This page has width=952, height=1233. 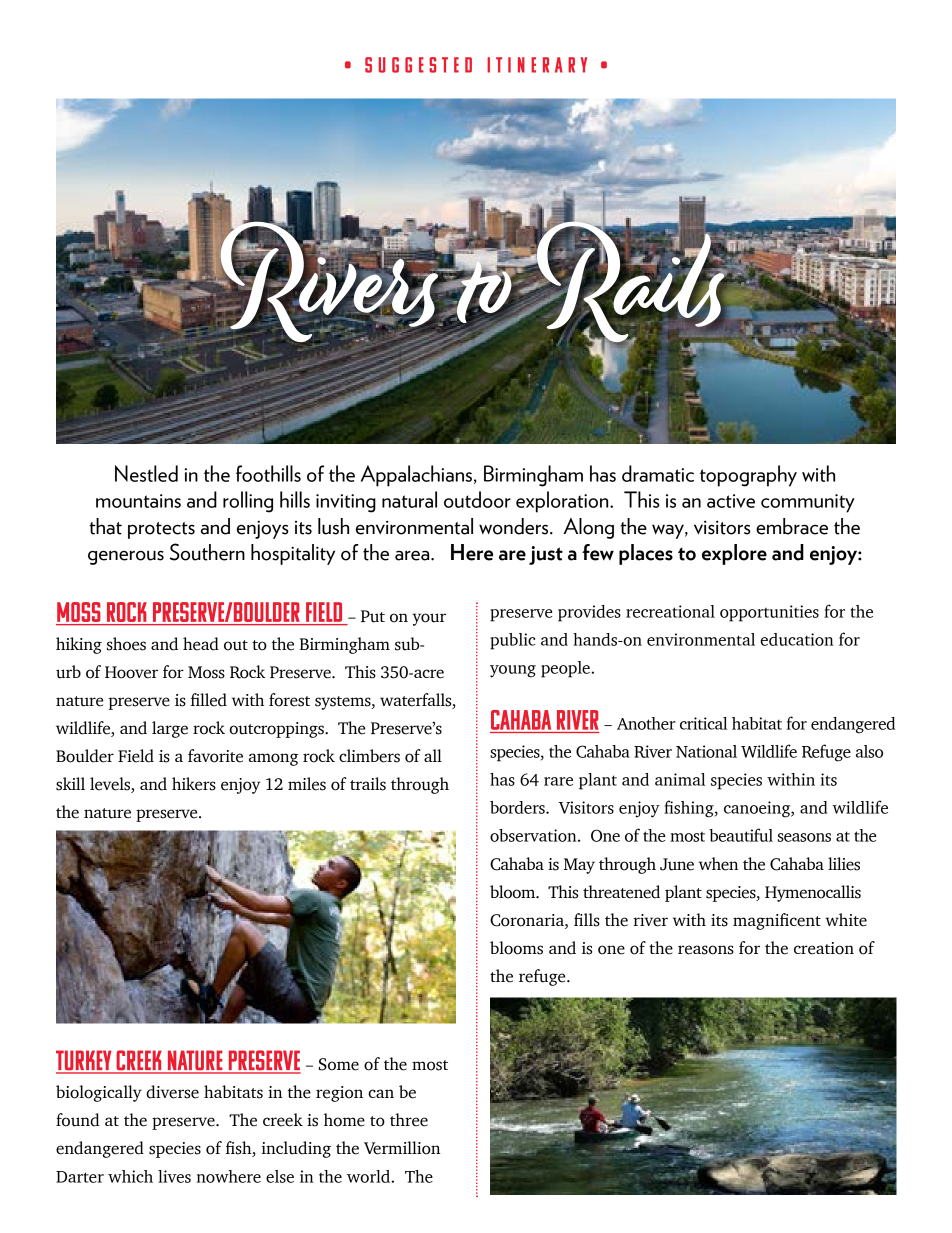 What do you see at coordinates (658, 473) in the page?
I see `dramatic` at bounding box center [658, 473].
